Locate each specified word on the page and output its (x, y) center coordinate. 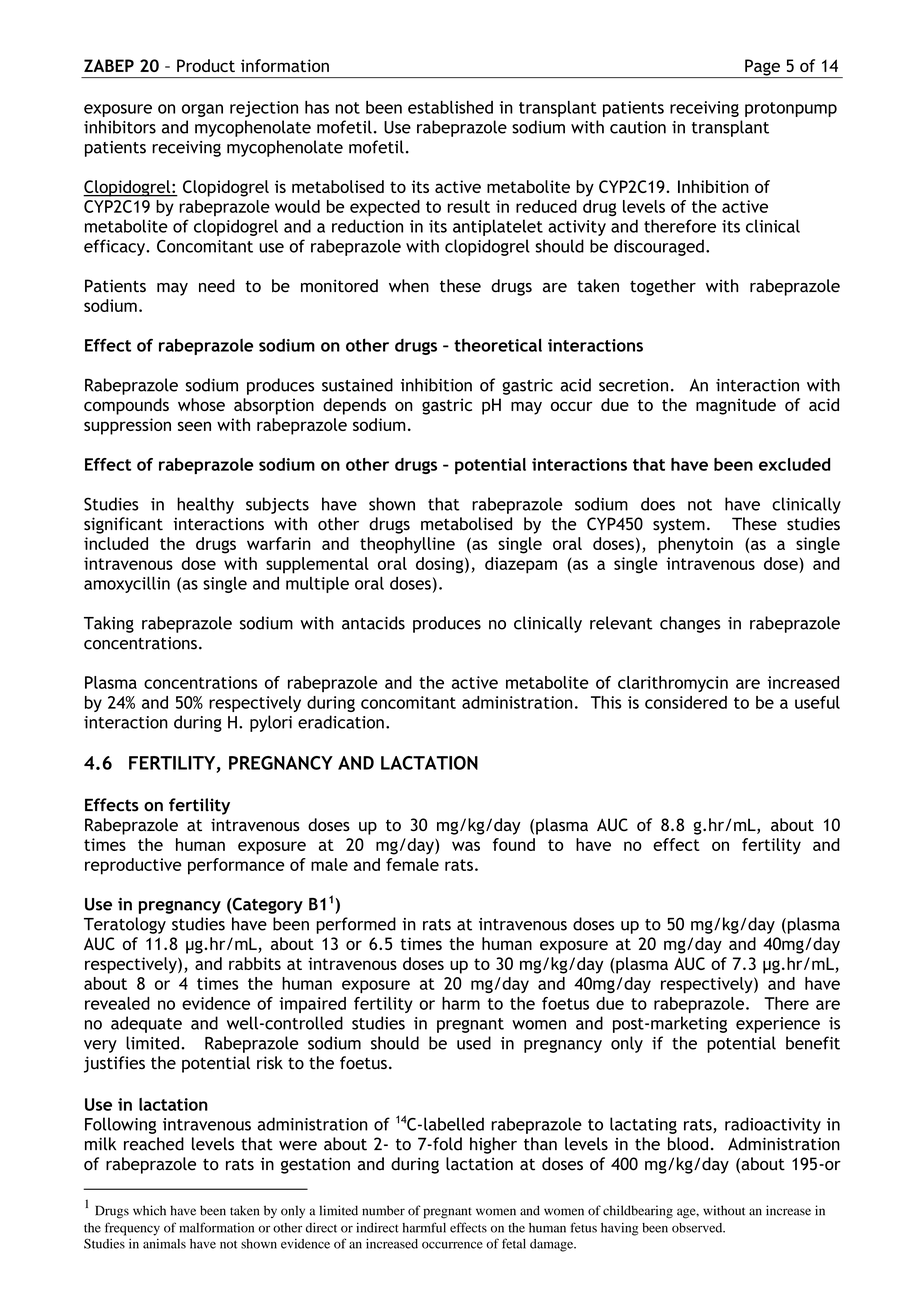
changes (690, 624)
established (450, 107)
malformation (216, 1227)
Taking (109, 624)
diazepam (521, 565)
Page (762, 68)
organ (202, 110)
